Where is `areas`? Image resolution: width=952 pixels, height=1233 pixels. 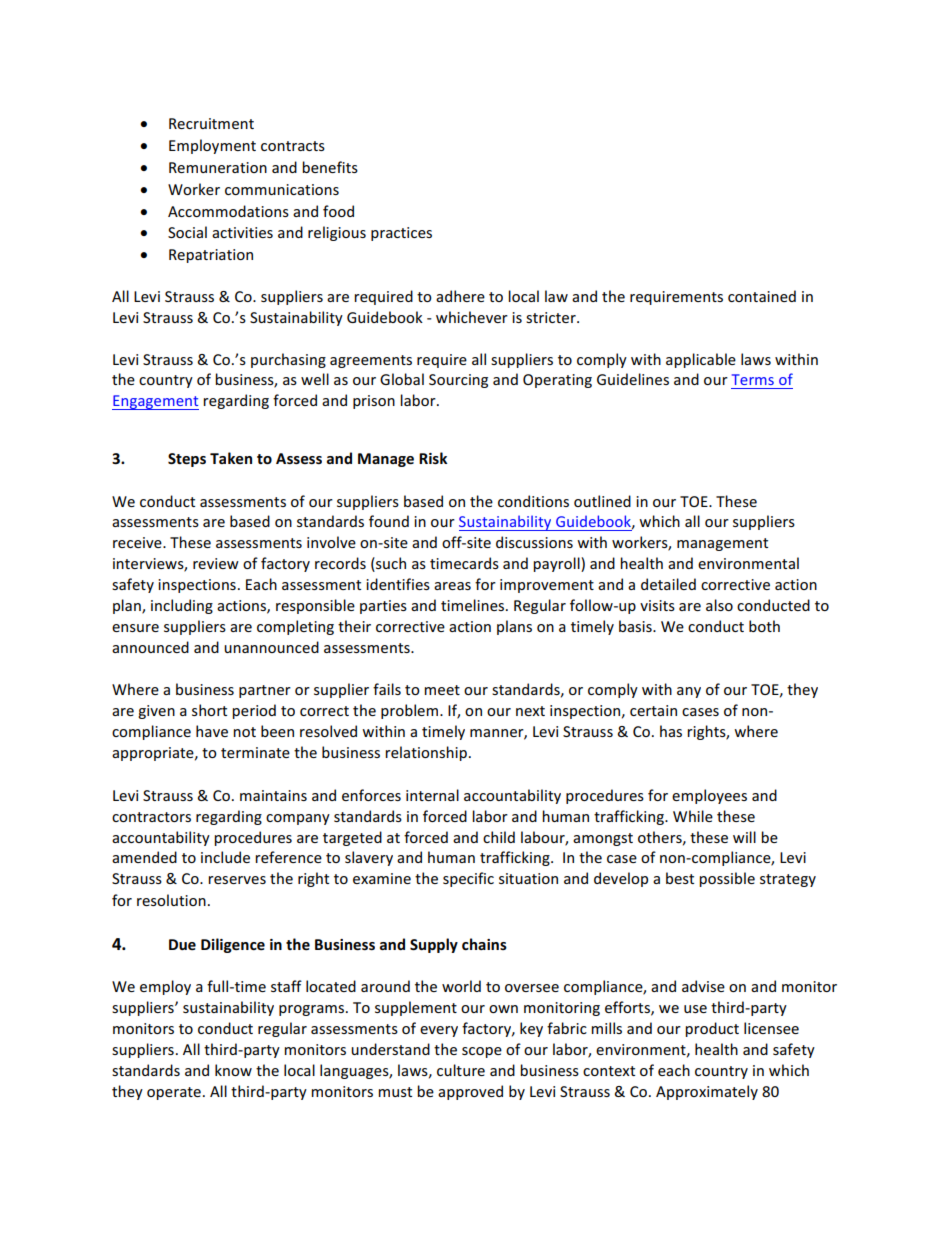 areas is located at coordinates (452, 586).
